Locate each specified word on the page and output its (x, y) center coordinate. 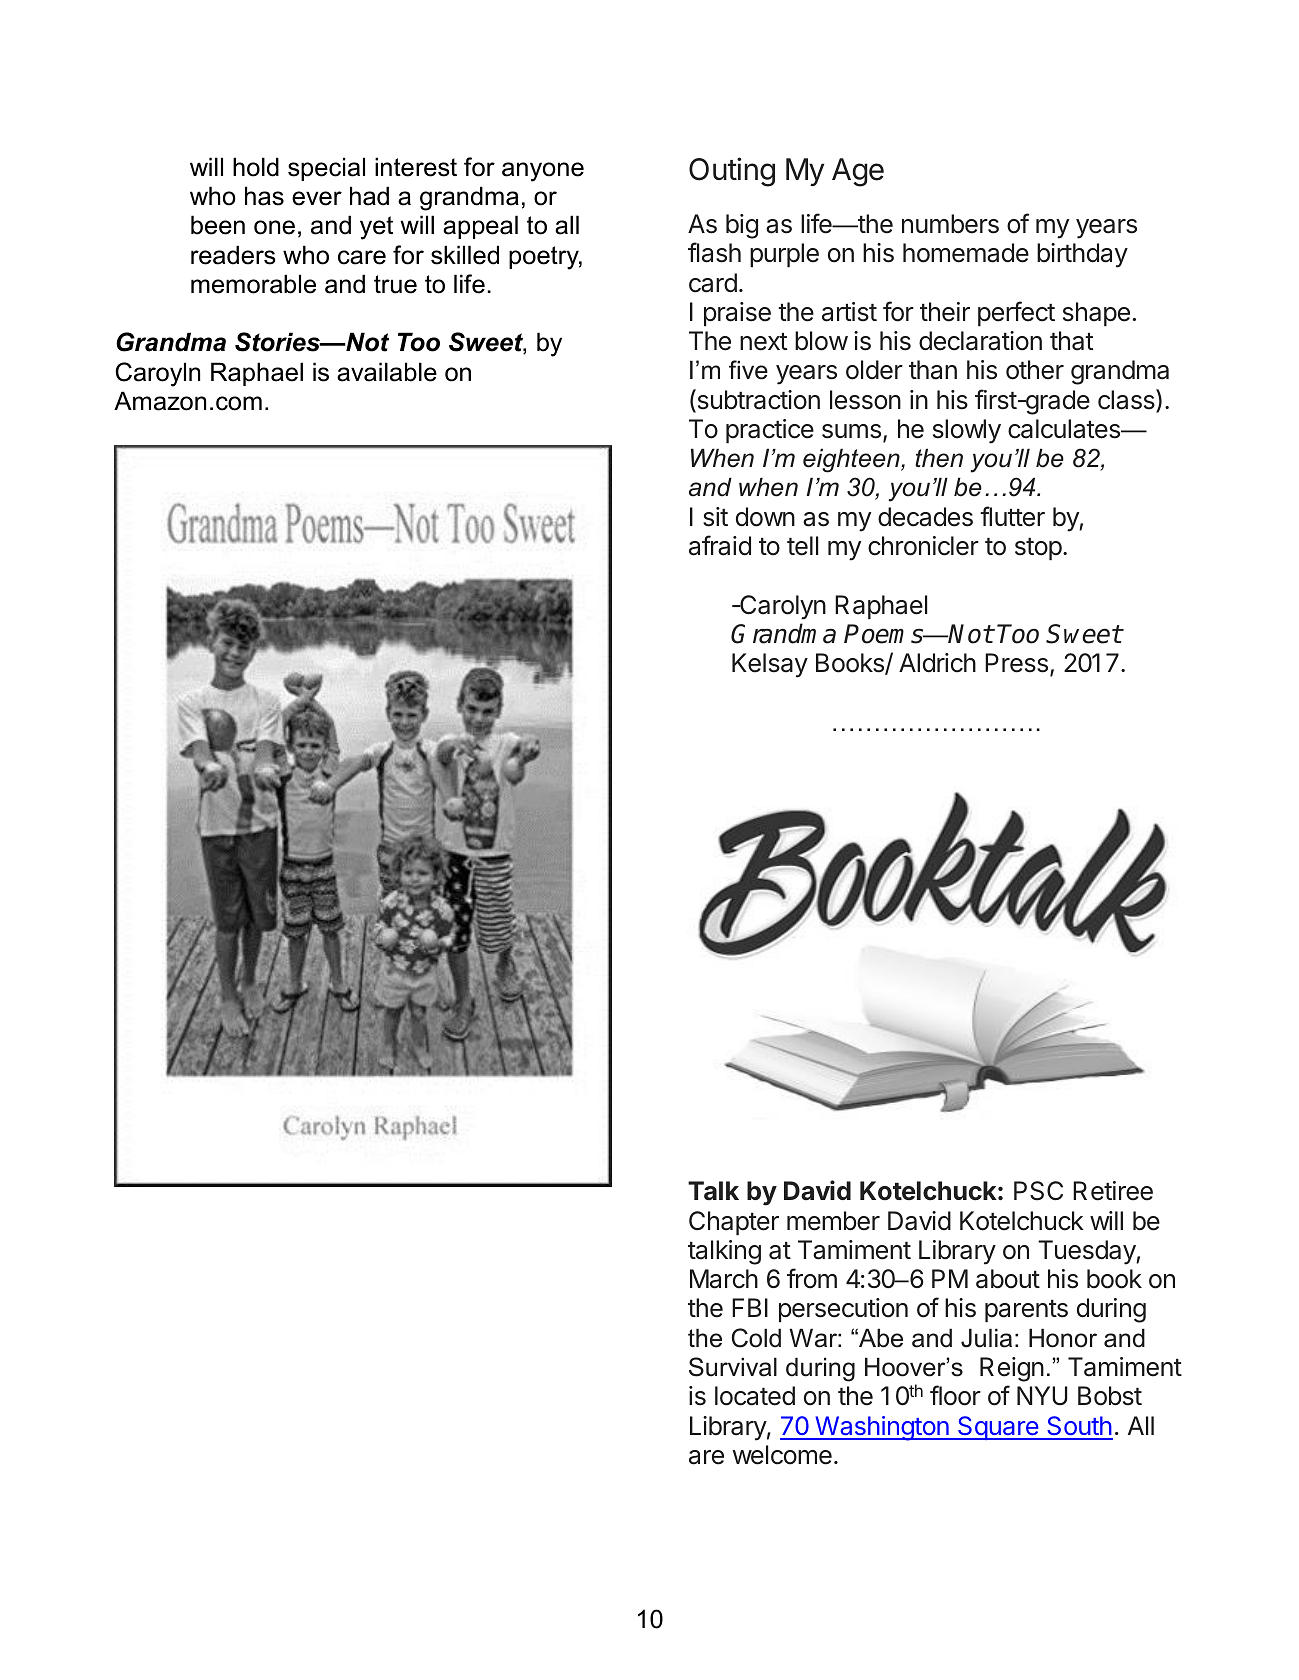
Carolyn (782, 607)
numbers (950, 224)
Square (998, 1428)
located (755, 1396)
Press (1016, 663)
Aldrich (937, 663)
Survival (733, 1367)
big (742, 226)
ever (317, 198)
